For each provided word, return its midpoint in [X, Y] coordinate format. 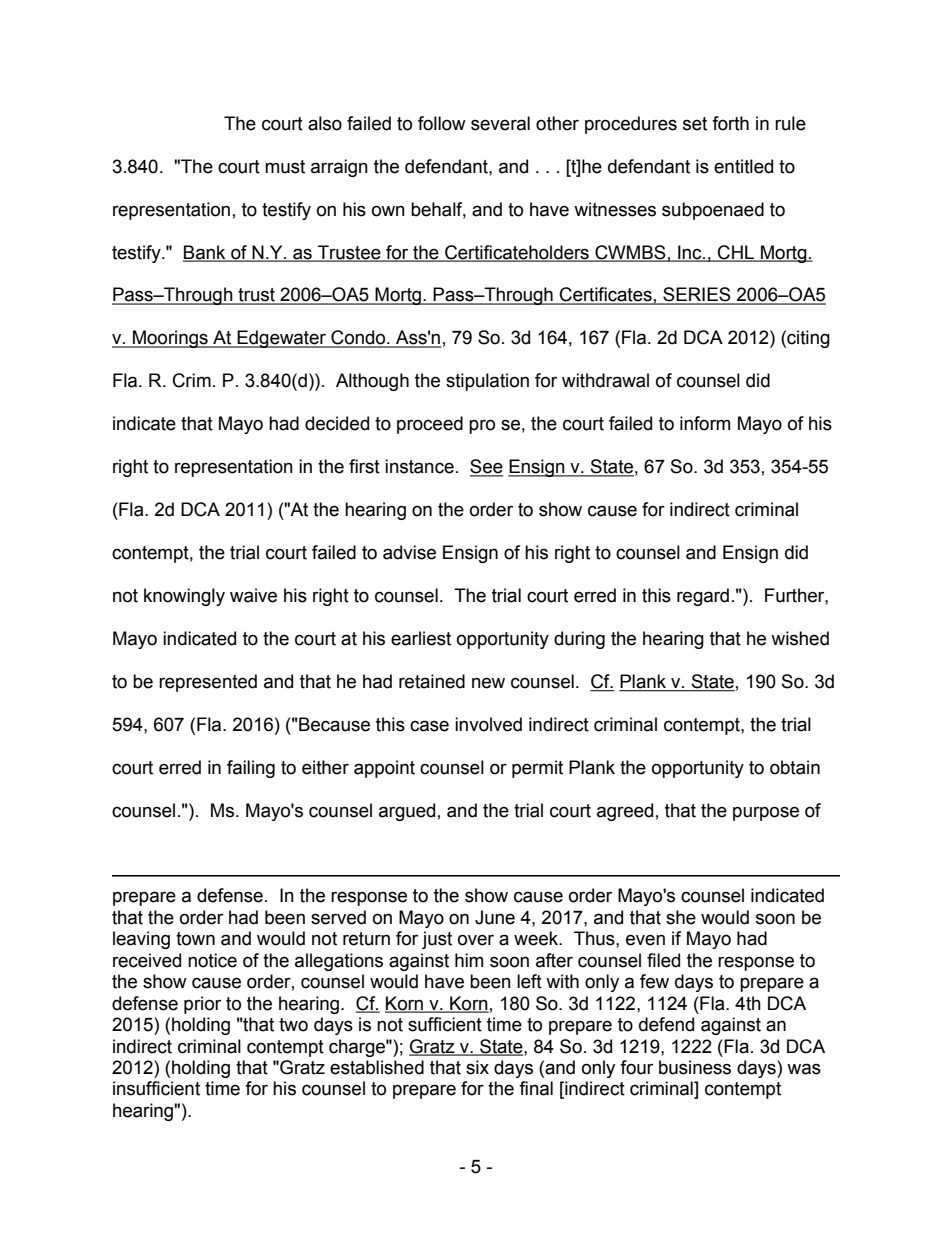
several [500, 123]
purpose [766, 813]
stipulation [487, 382]
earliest [421, 638]
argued [407, 812]
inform [705, 423]
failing [251, 769]
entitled [743, 166]
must [285, 167]
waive [253, 595]
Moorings [170, 339]
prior [202, 1005]
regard [703, 597]
